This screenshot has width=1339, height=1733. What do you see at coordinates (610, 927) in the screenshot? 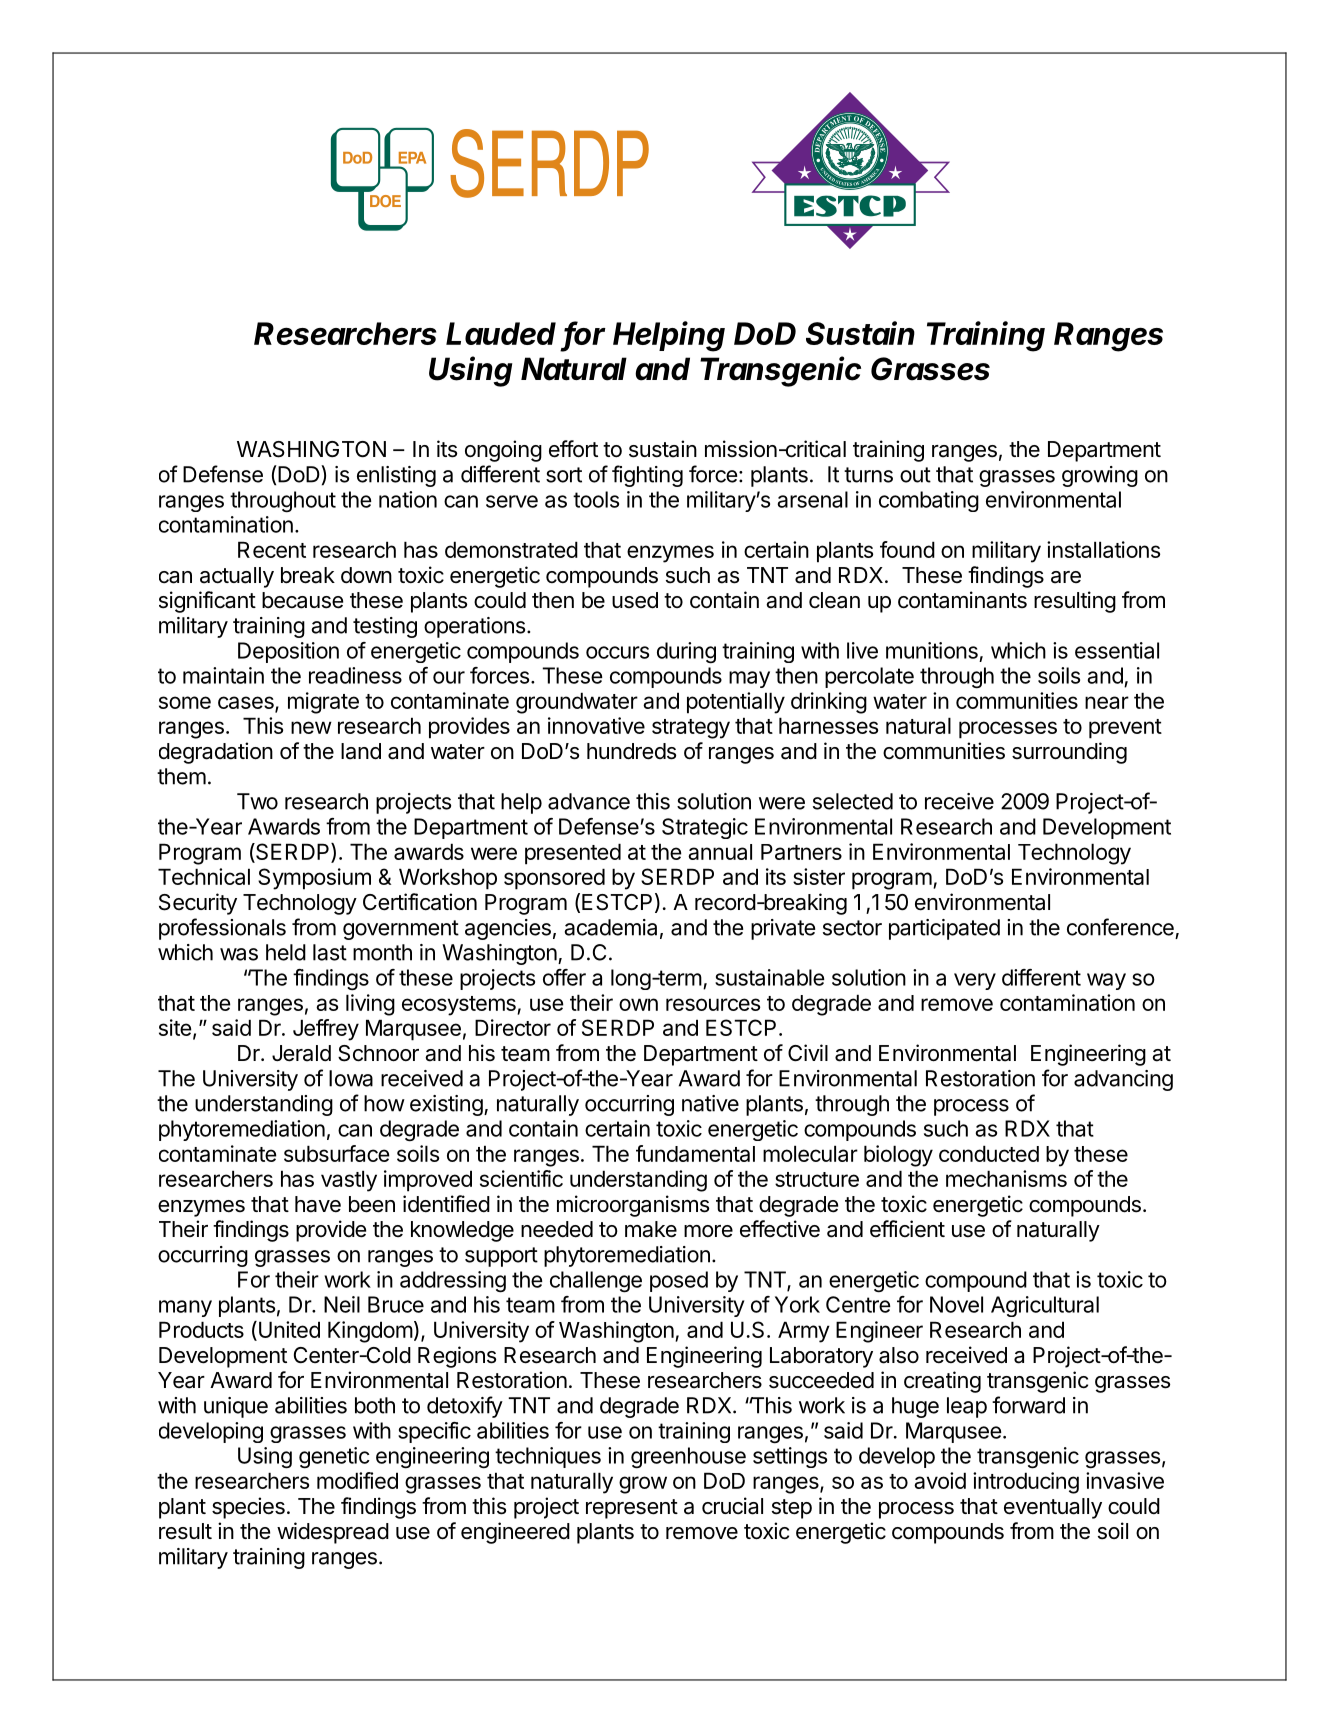
I see `academia` at bounding box center [610, 927].
